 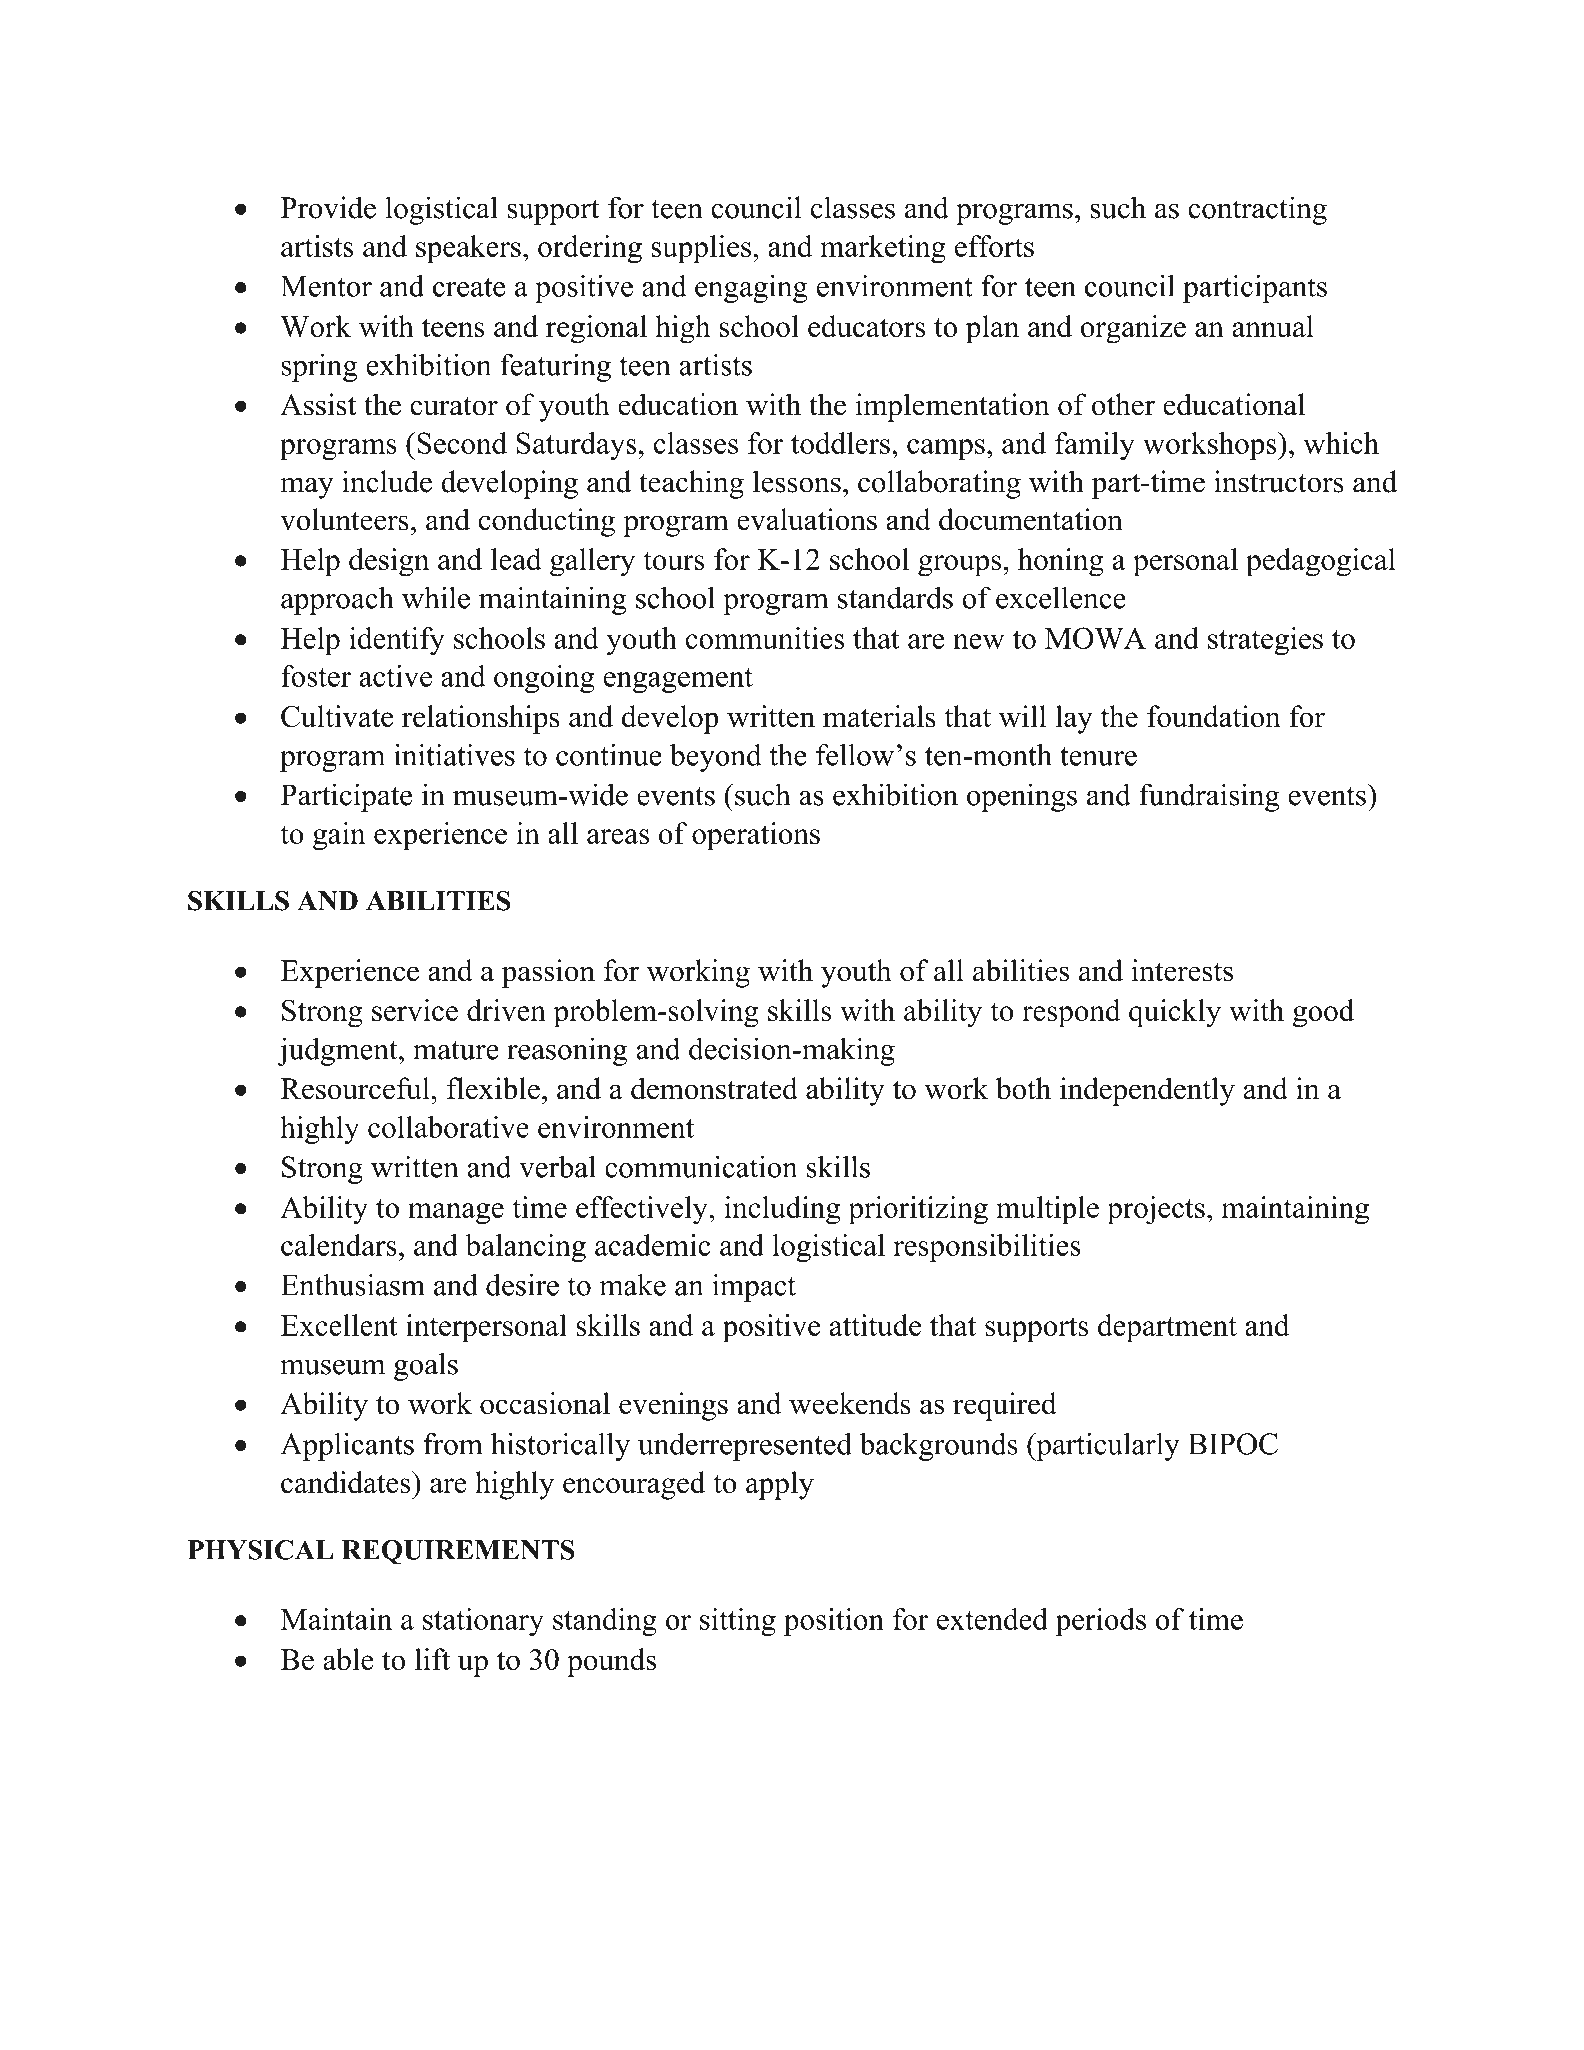 I want to click on lift, so click(x=432, y=1659).
